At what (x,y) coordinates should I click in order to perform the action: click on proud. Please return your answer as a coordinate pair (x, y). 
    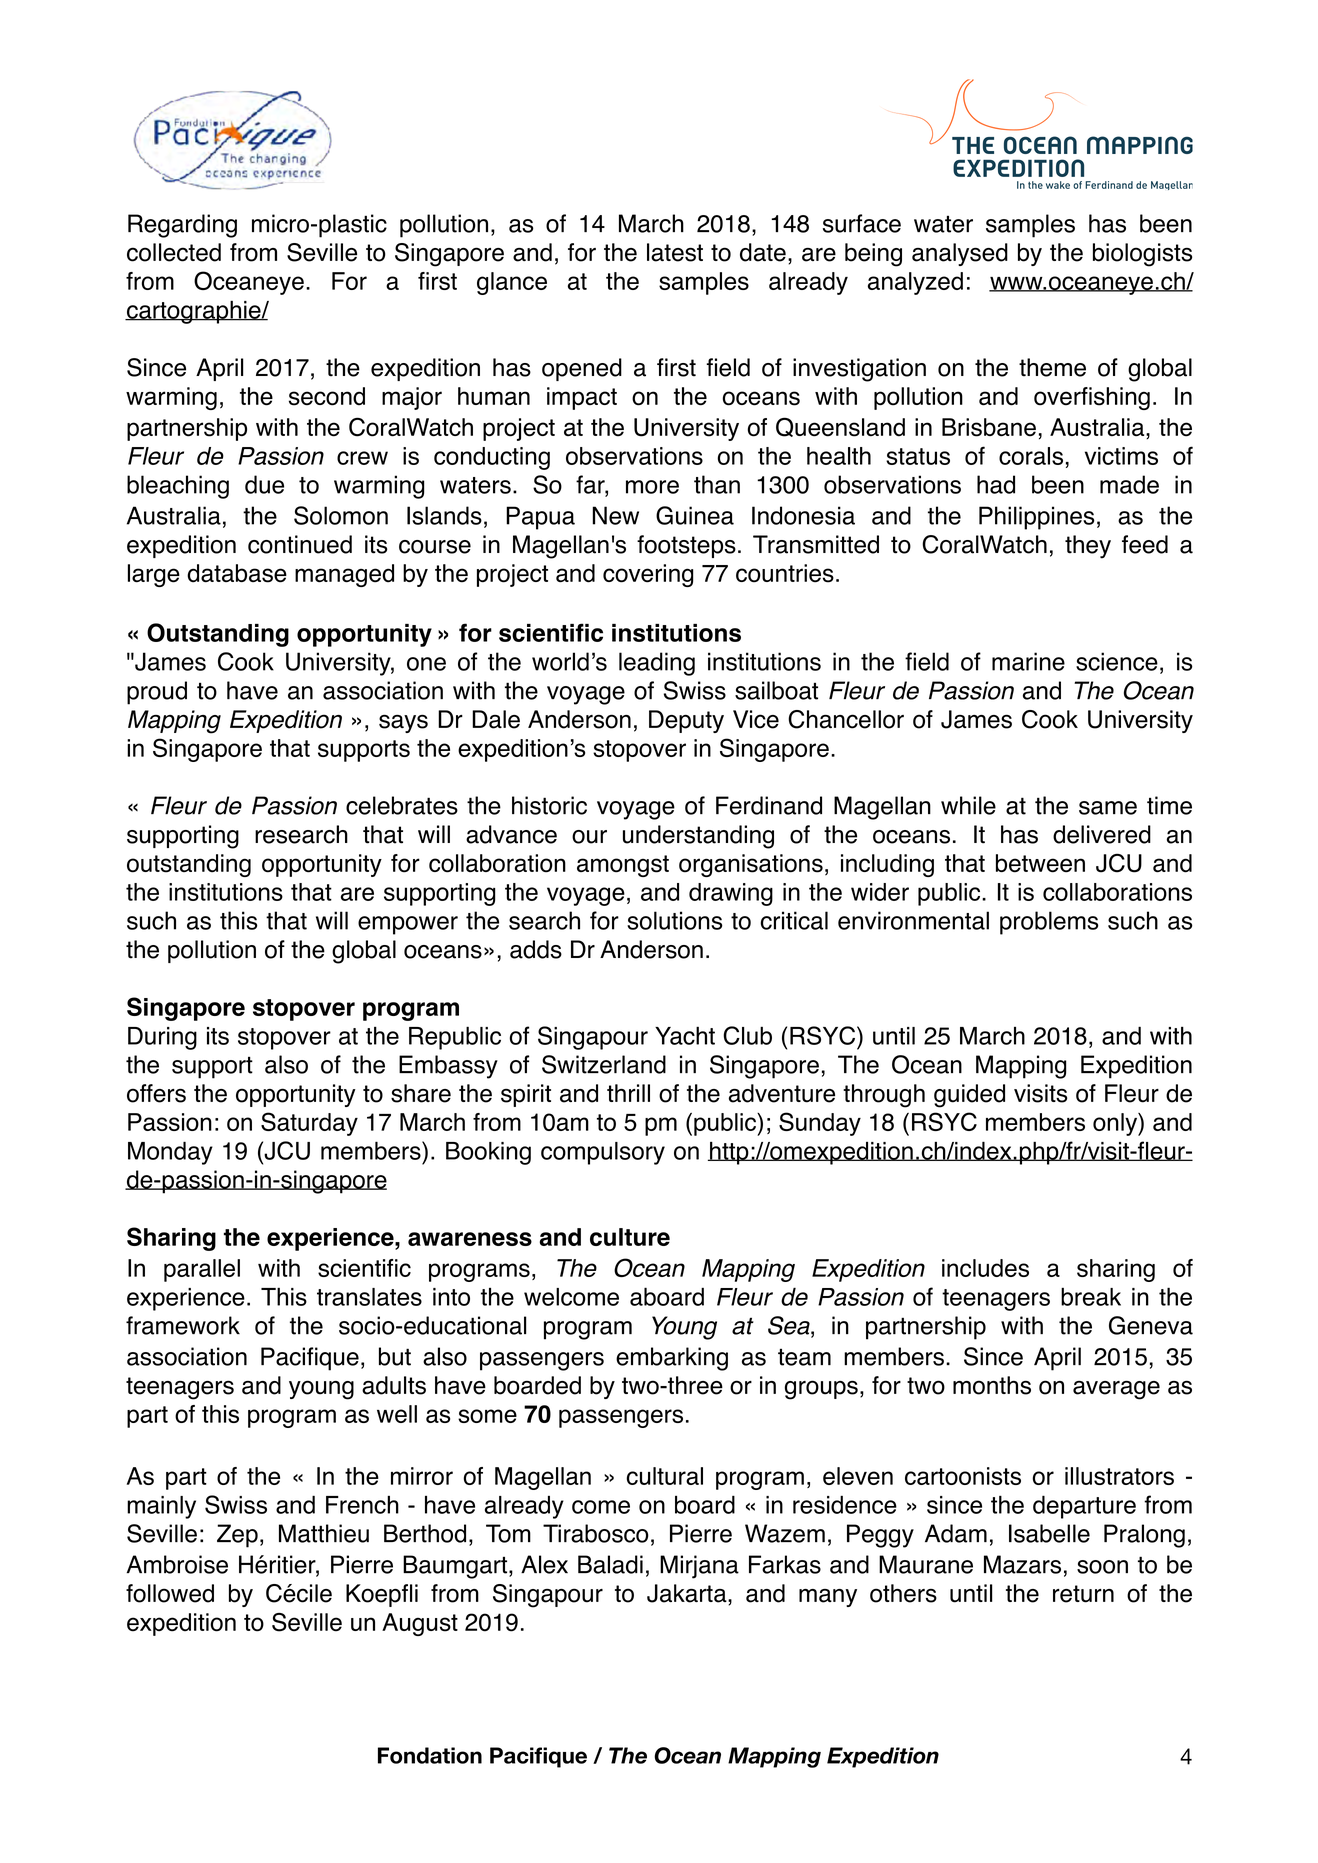
    Looking at the image, I should click on (157, 693).
